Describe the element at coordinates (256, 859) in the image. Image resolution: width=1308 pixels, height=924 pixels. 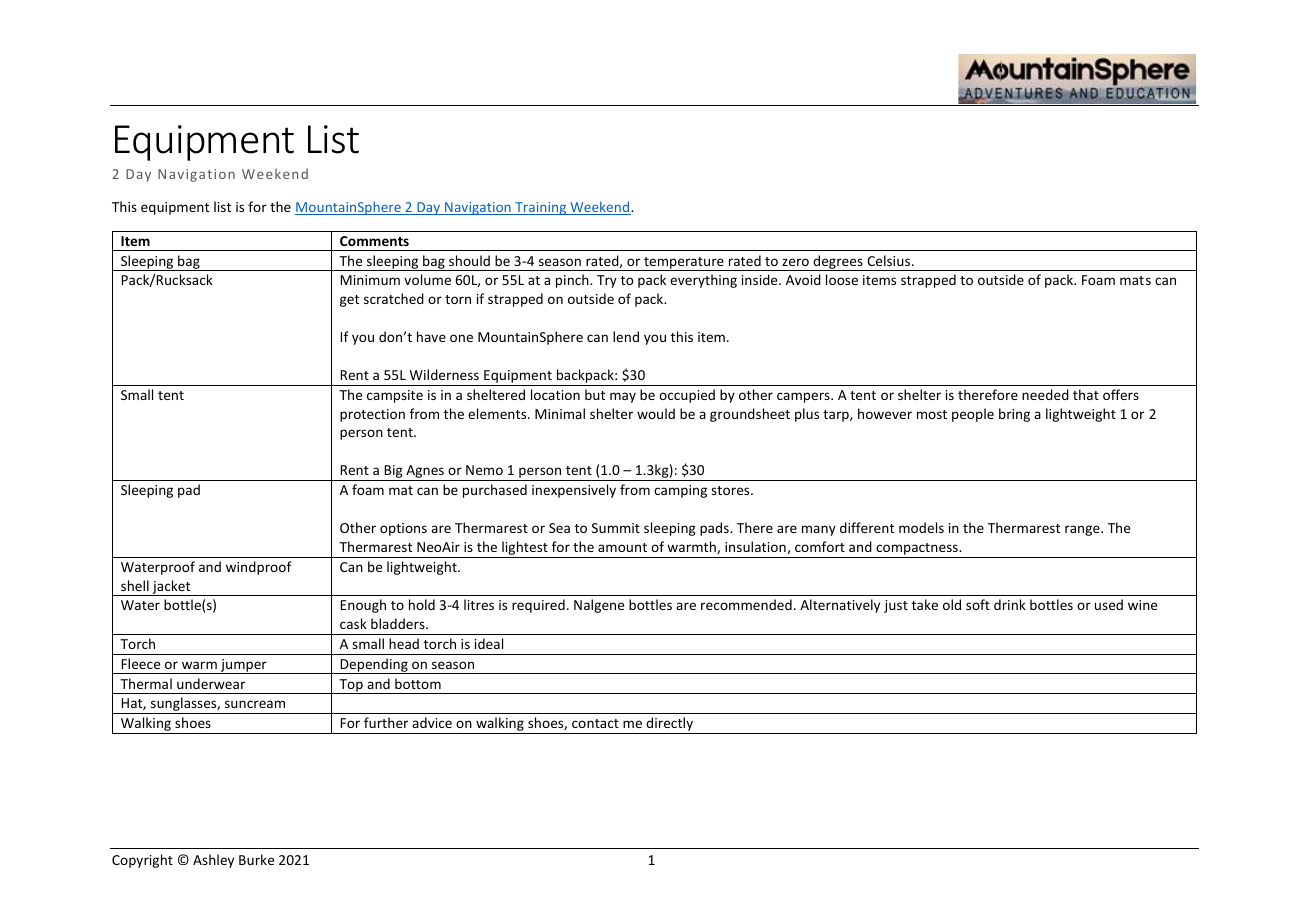
I see `Burke` at that location.
